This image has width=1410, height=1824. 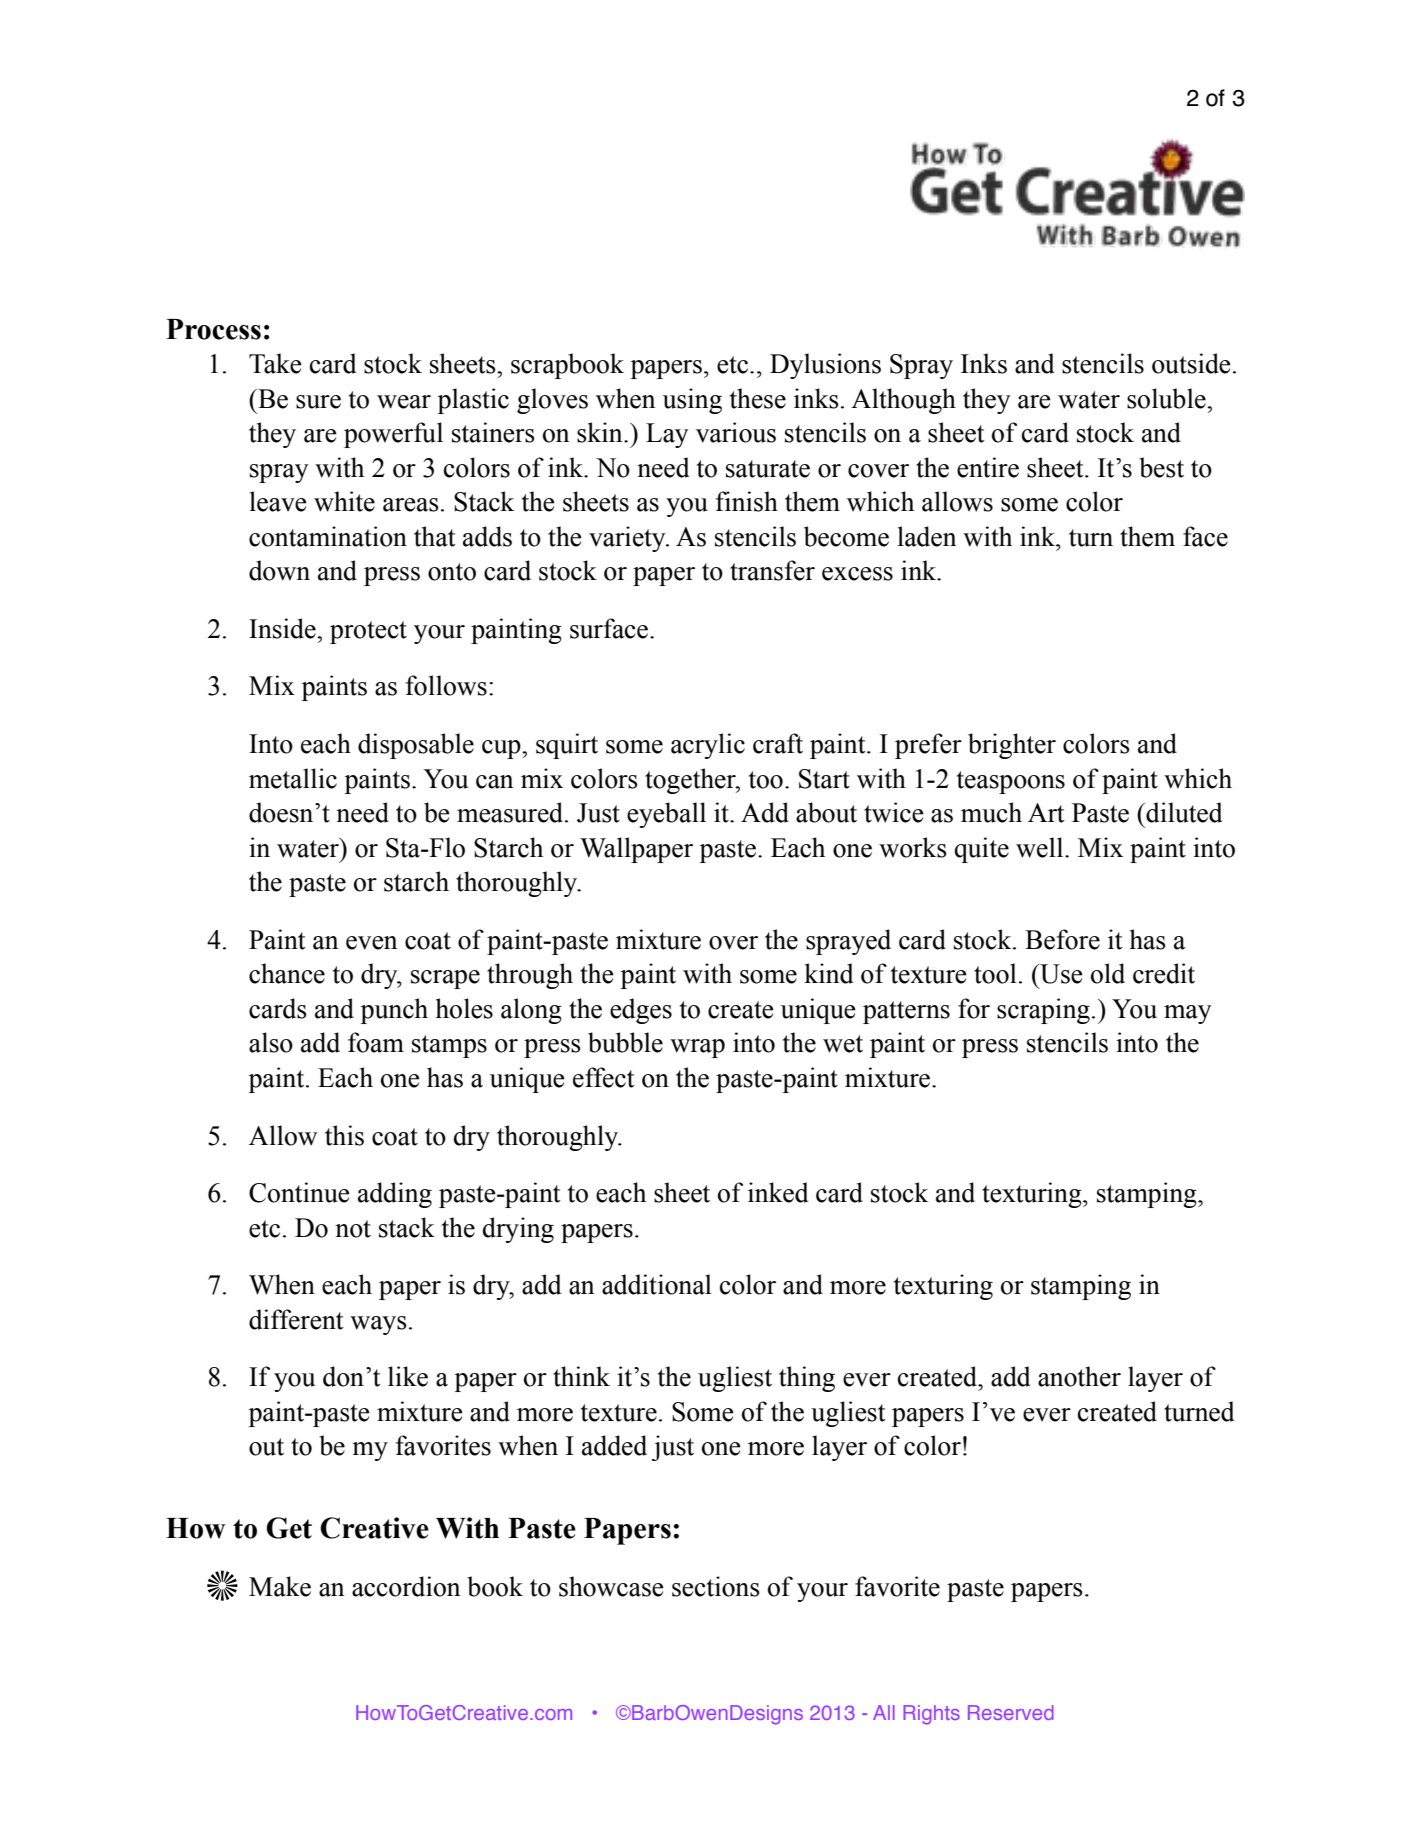 I want to click on protect, so click(x=368, y=632).
